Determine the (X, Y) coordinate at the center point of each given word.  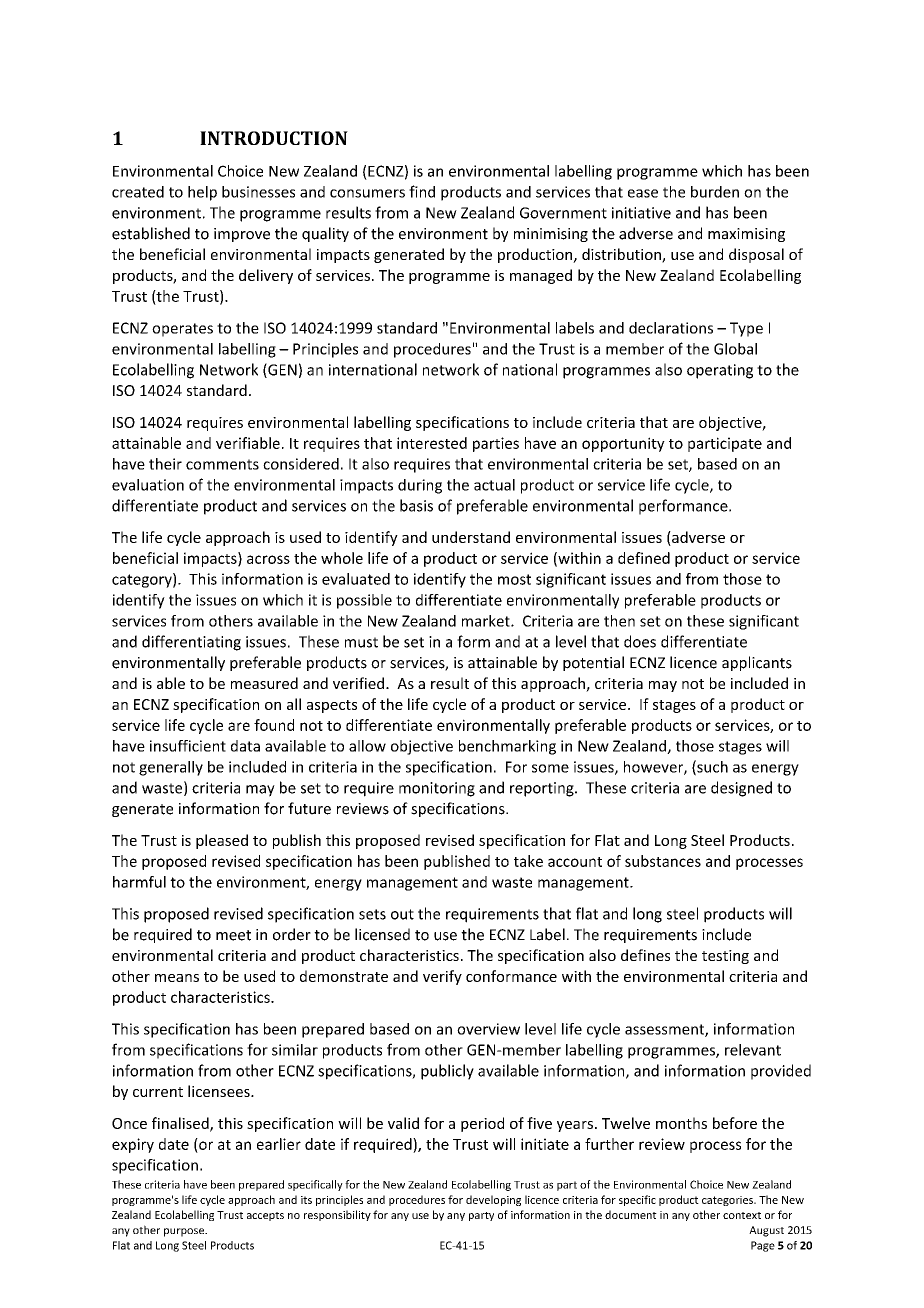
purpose (185, 1232)
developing (493, 1200)
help (202, 193)
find (422, 191)
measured (264, 683)
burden (715, 192)
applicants (757, 663)
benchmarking (507, 747)
